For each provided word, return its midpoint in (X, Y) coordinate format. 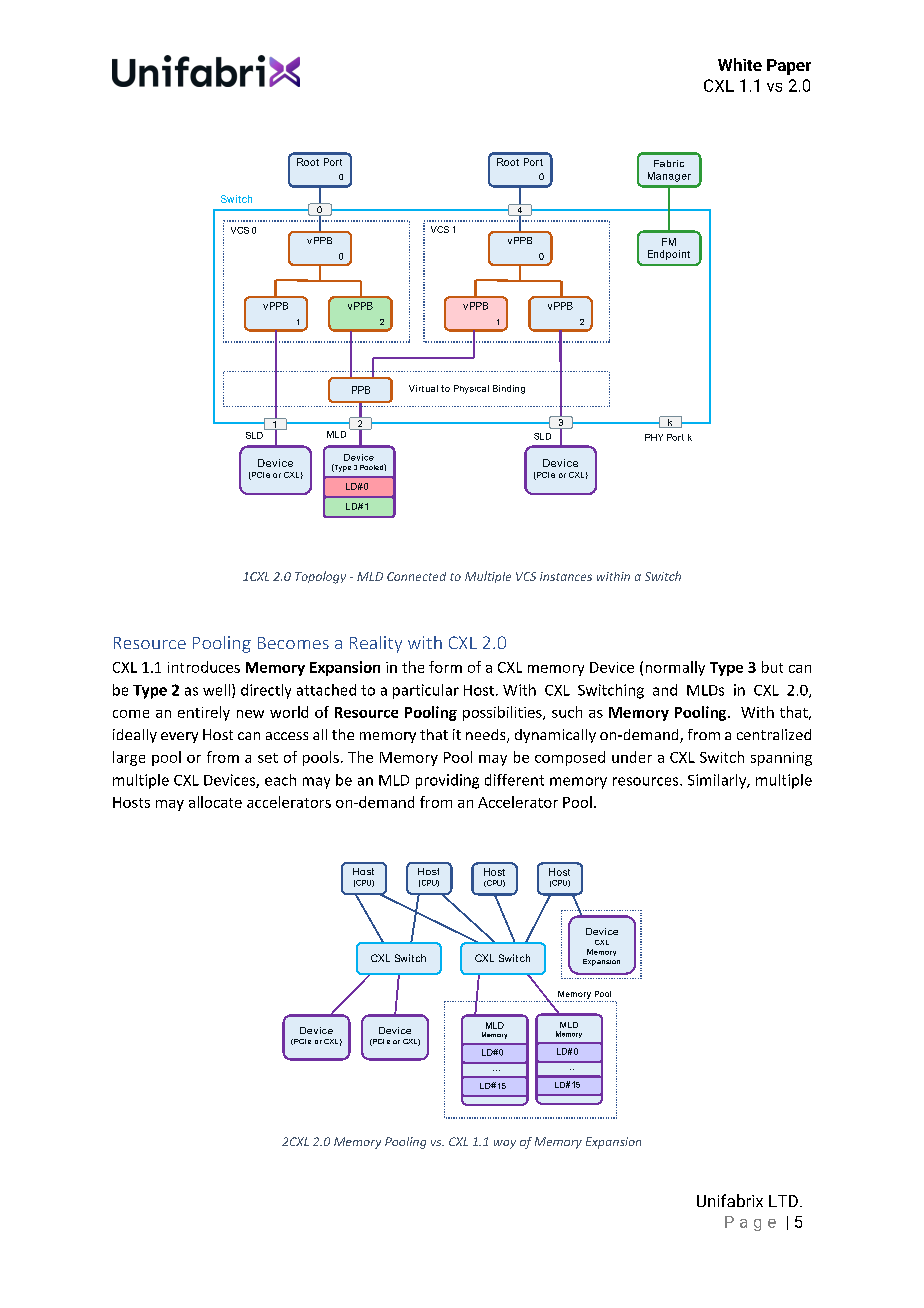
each (280, 780)
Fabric (669, 163)
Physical (471, 389)
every (179, 737)
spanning (781, 759)
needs (487, 736)
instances (566, 576)
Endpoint (669, 255)
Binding (509, 389)
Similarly (718, 781)
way (505, 1144)
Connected (416, 576)
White (740, 64)
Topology (320, 577)
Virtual (423, 388)
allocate (215, 802)
